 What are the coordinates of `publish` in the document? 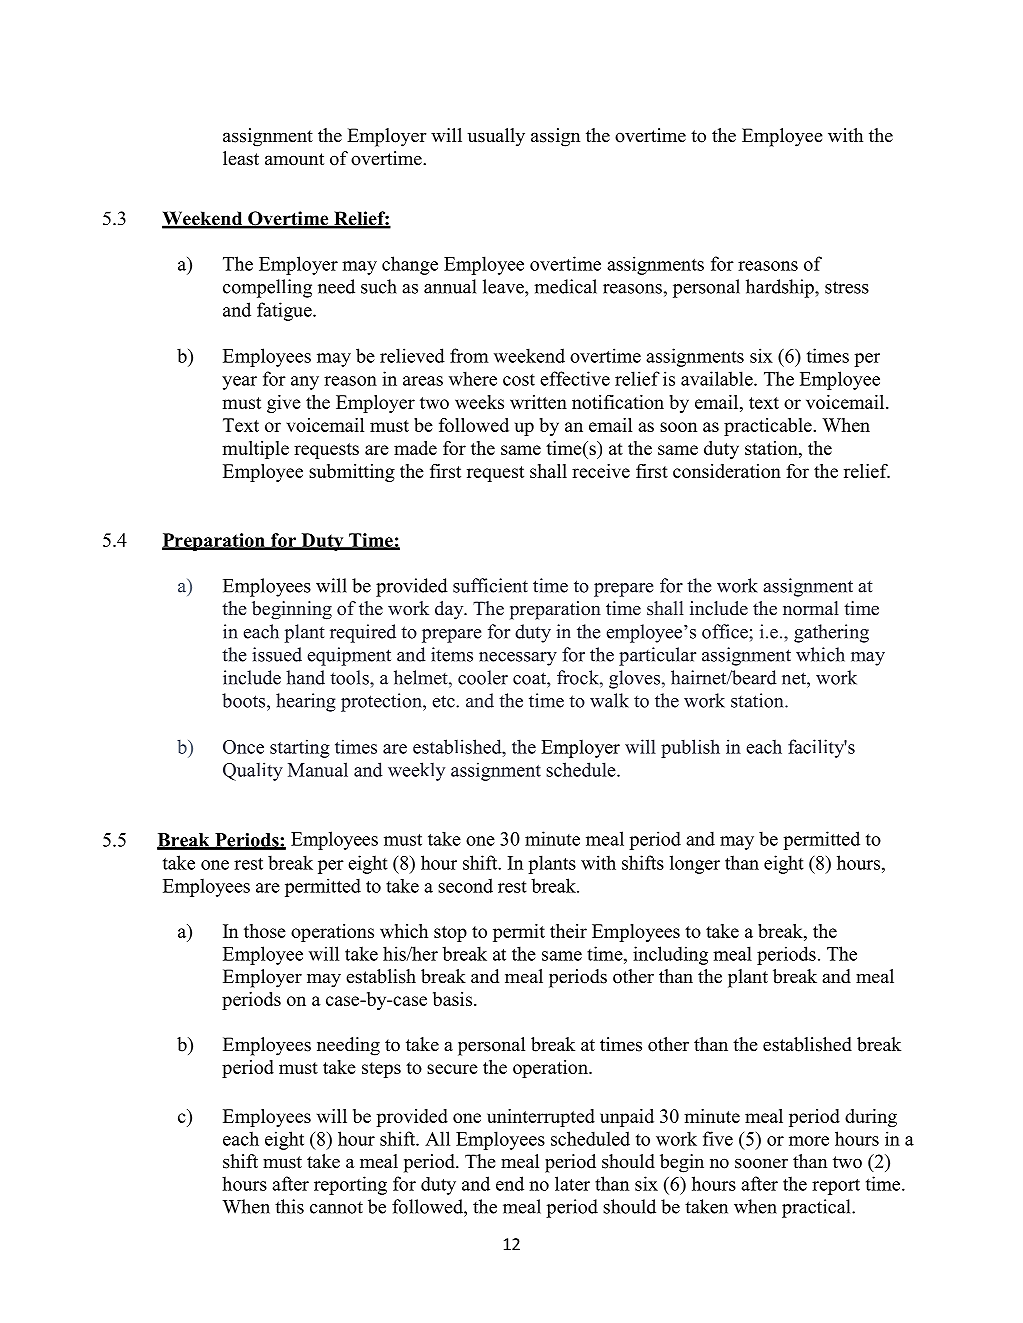 It's located at (690, 748).
